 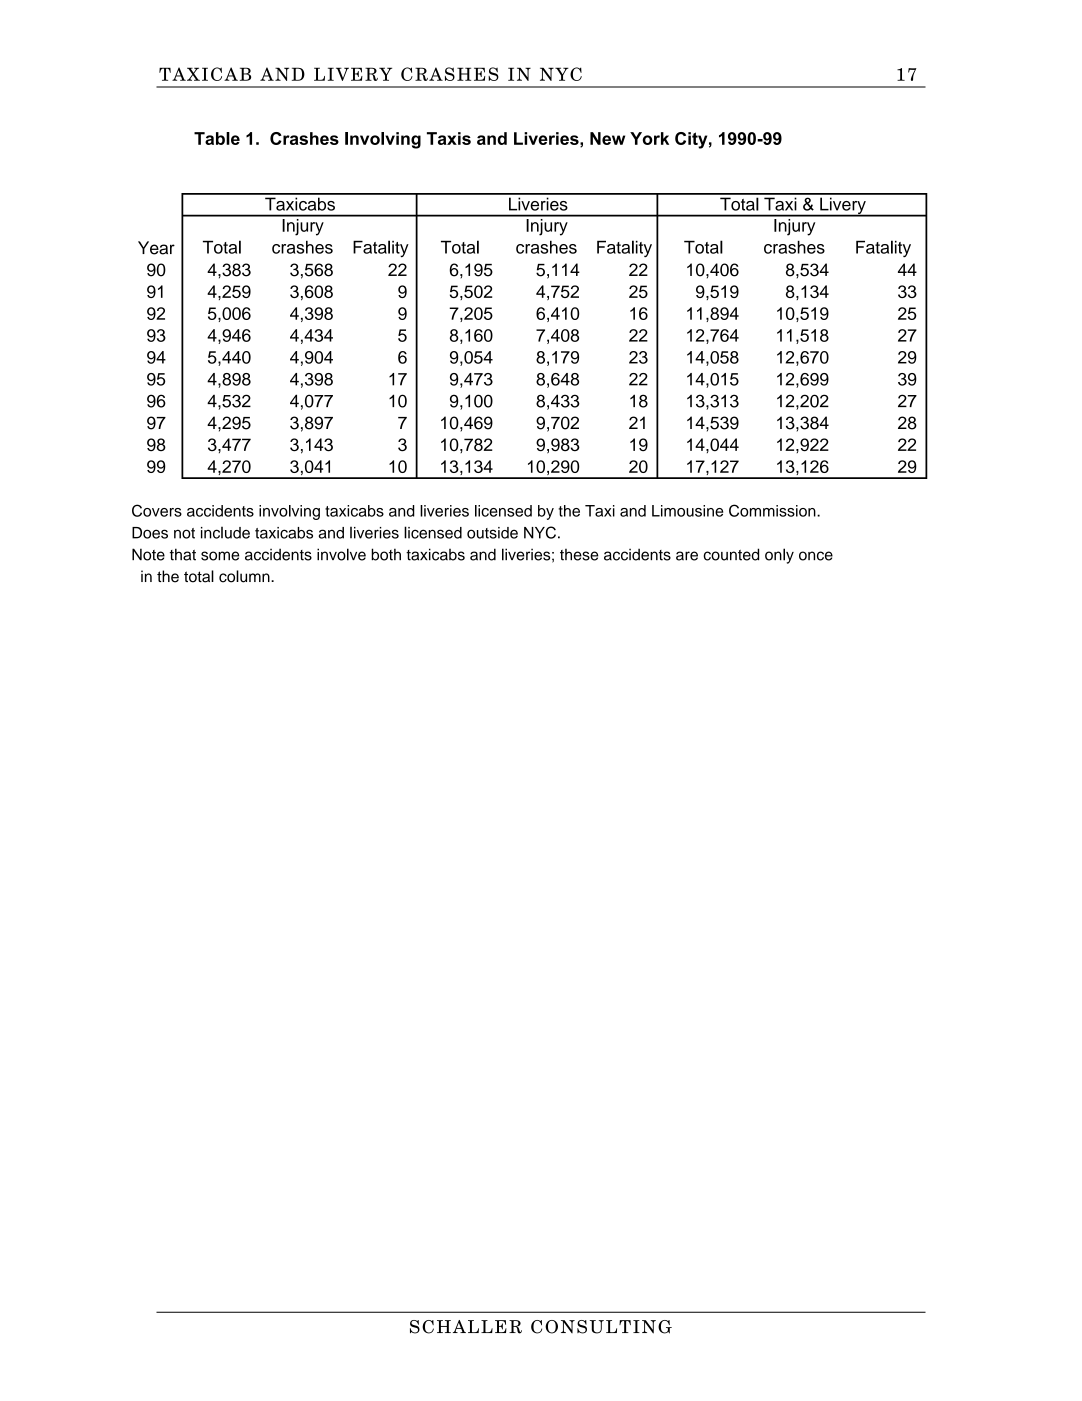 I want to click on New, so click(x=607, y=138).
